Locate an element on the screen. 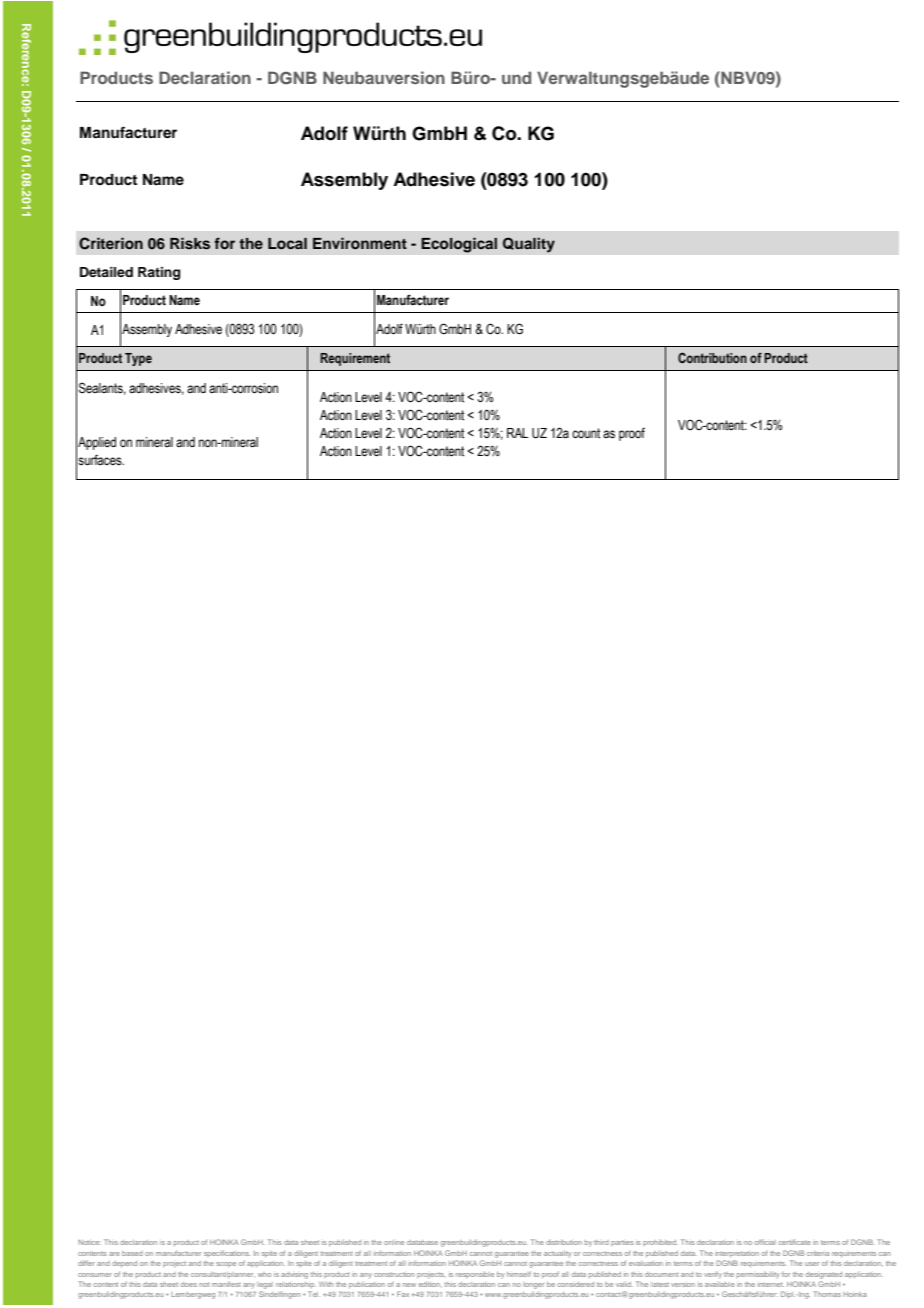 The width and height of the screenshot is (924, 1308). distribution is located at coordinates (564, 1242).
